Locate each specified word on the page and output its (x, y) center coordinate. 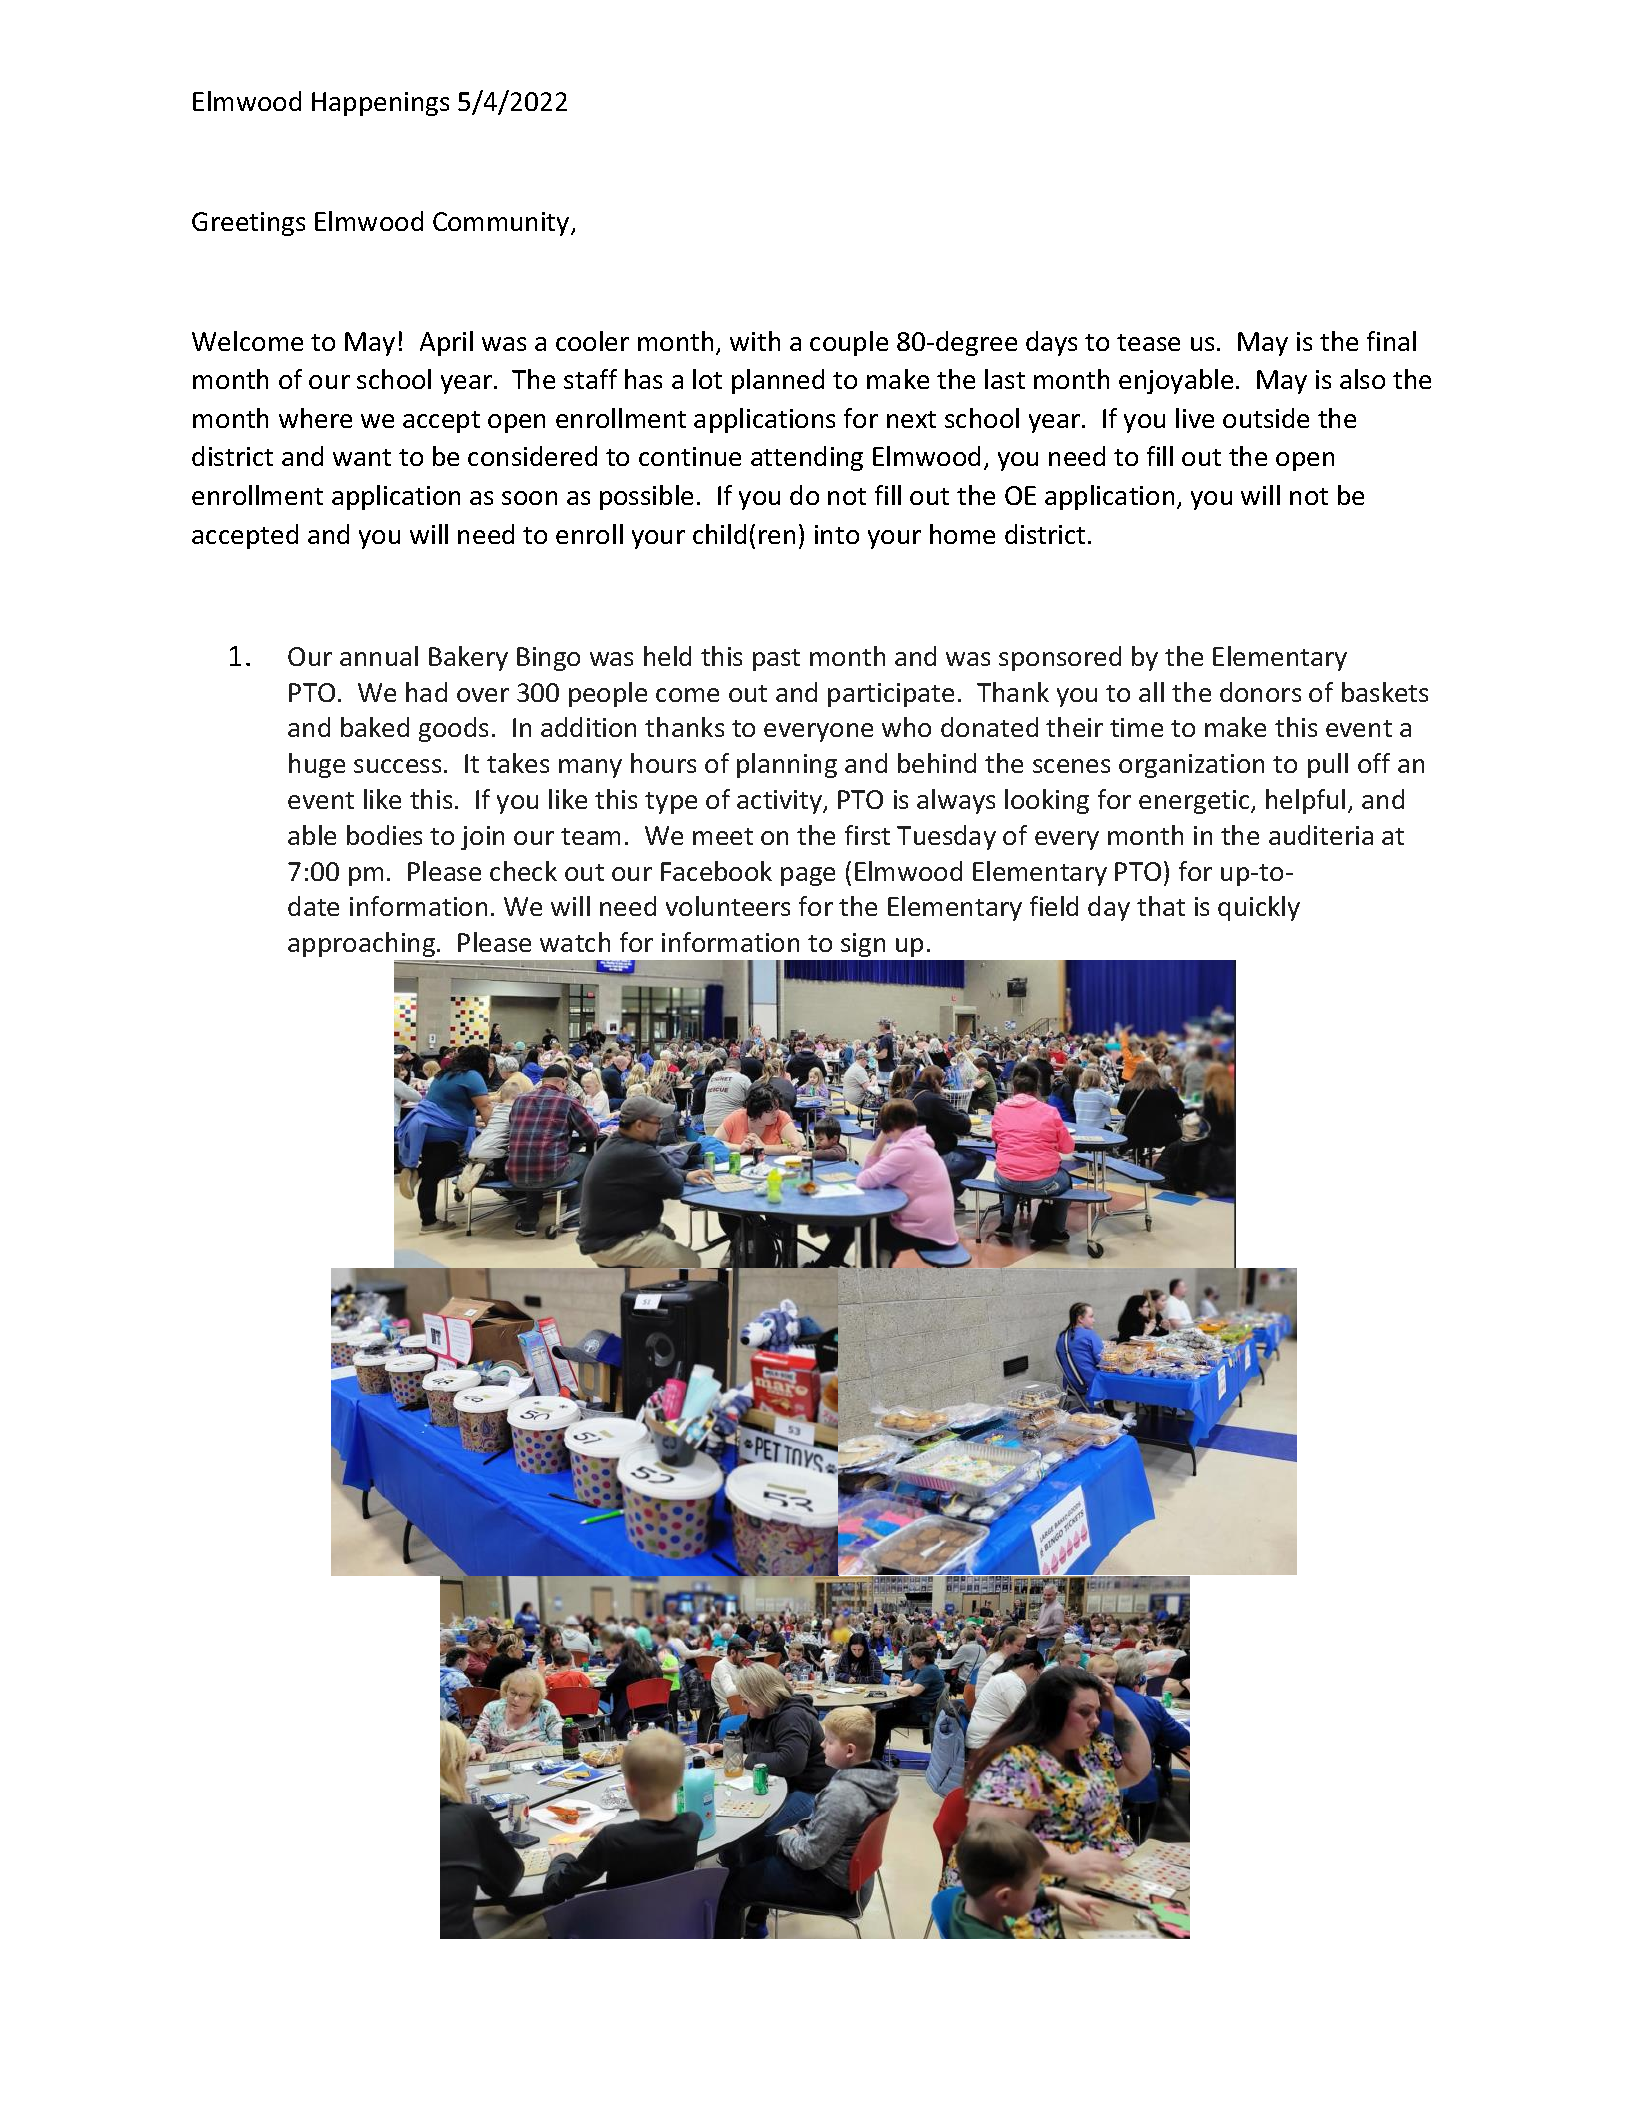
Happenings (380, 104)
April (446, 343)
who (906, 727)
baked (375, 727)
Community (502, 224)
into (837, 534)
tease (1148, 342)
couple (849, 343)
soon (529, 498)
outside (1266, 418)
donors (1260, 692)
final (1391, 341)
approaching (363, 944)
